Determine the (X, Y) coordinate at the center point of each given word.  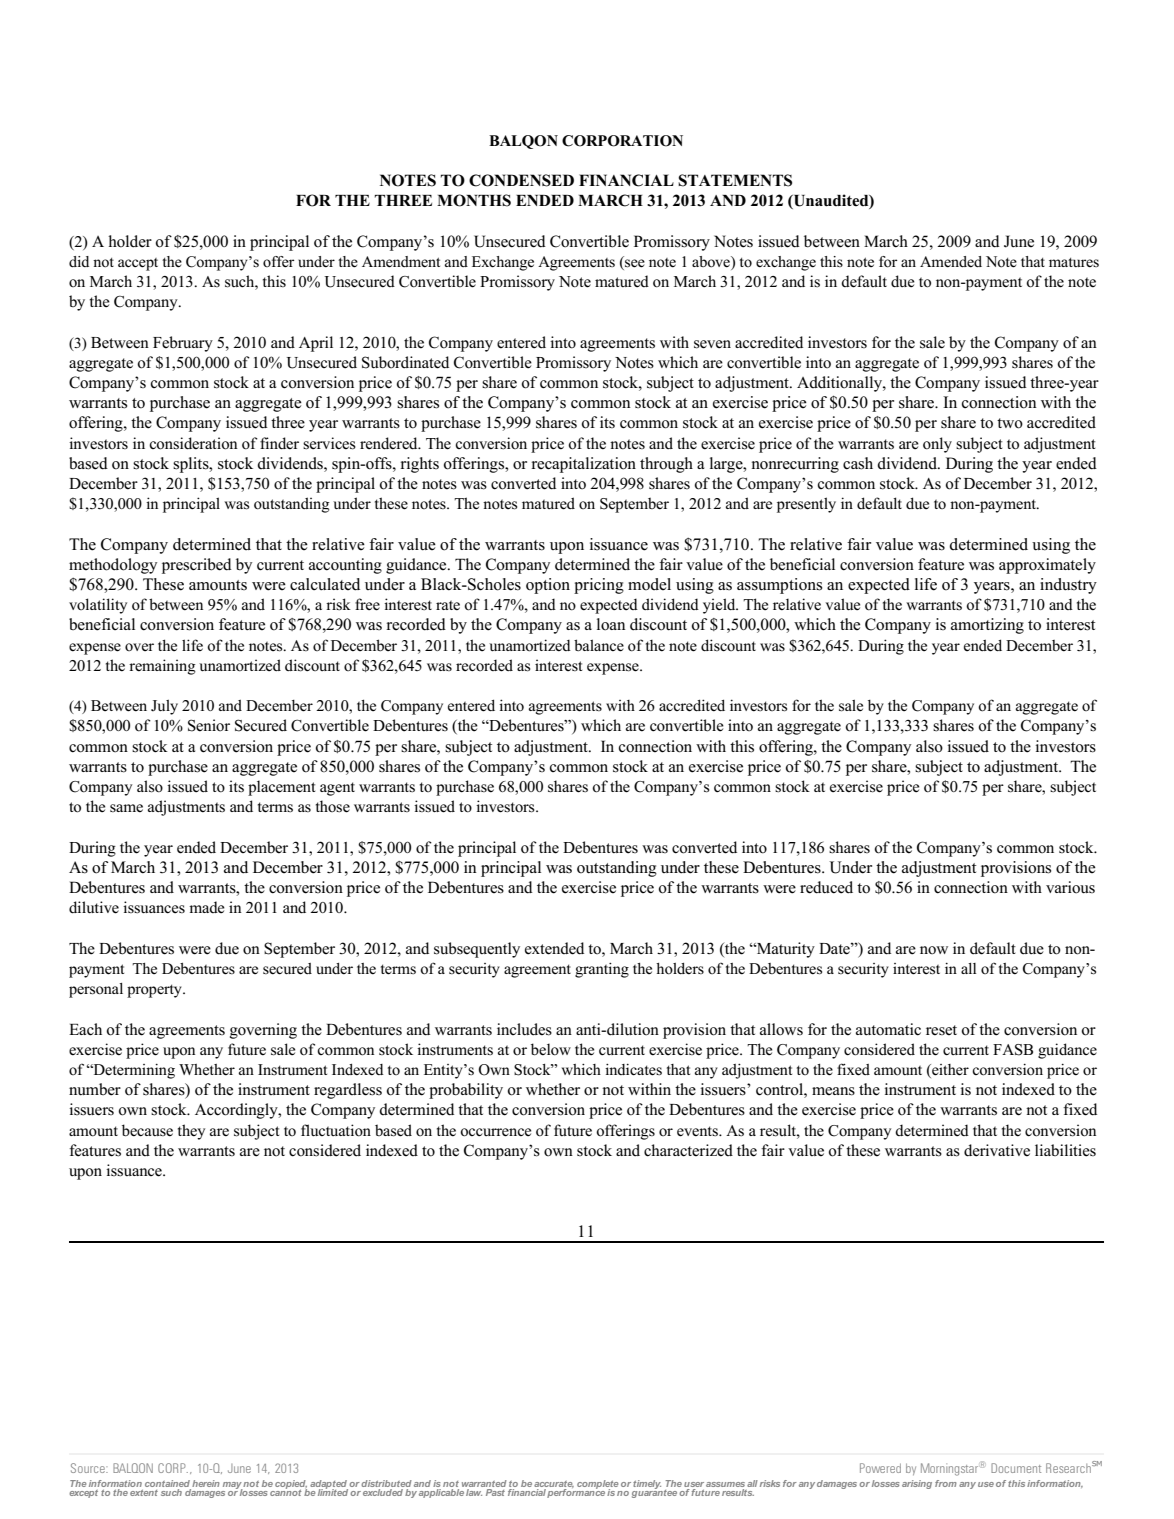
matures (1074, 263)
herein (206, 1483)
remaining (162, 667)
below (551, 1049)
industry (1068, 586)
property (155, 991)
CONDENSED (521, 180)
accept (138, 264)
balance (599, 645)
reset (941, 1030)
